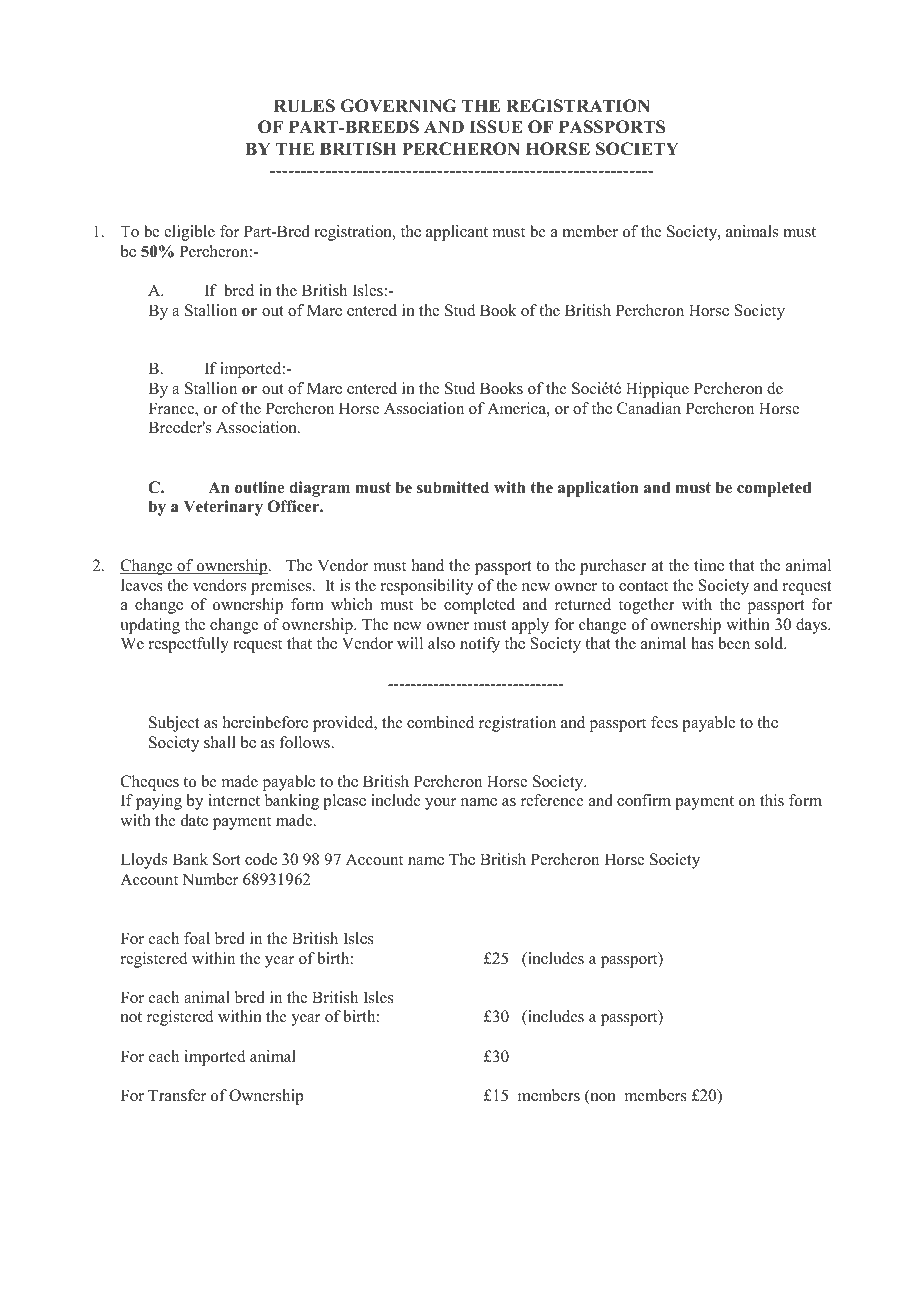 The image size is (924, 1307). Describe the element at coordinates (602, 1098) in the screenshot. I see `non` at that location.
